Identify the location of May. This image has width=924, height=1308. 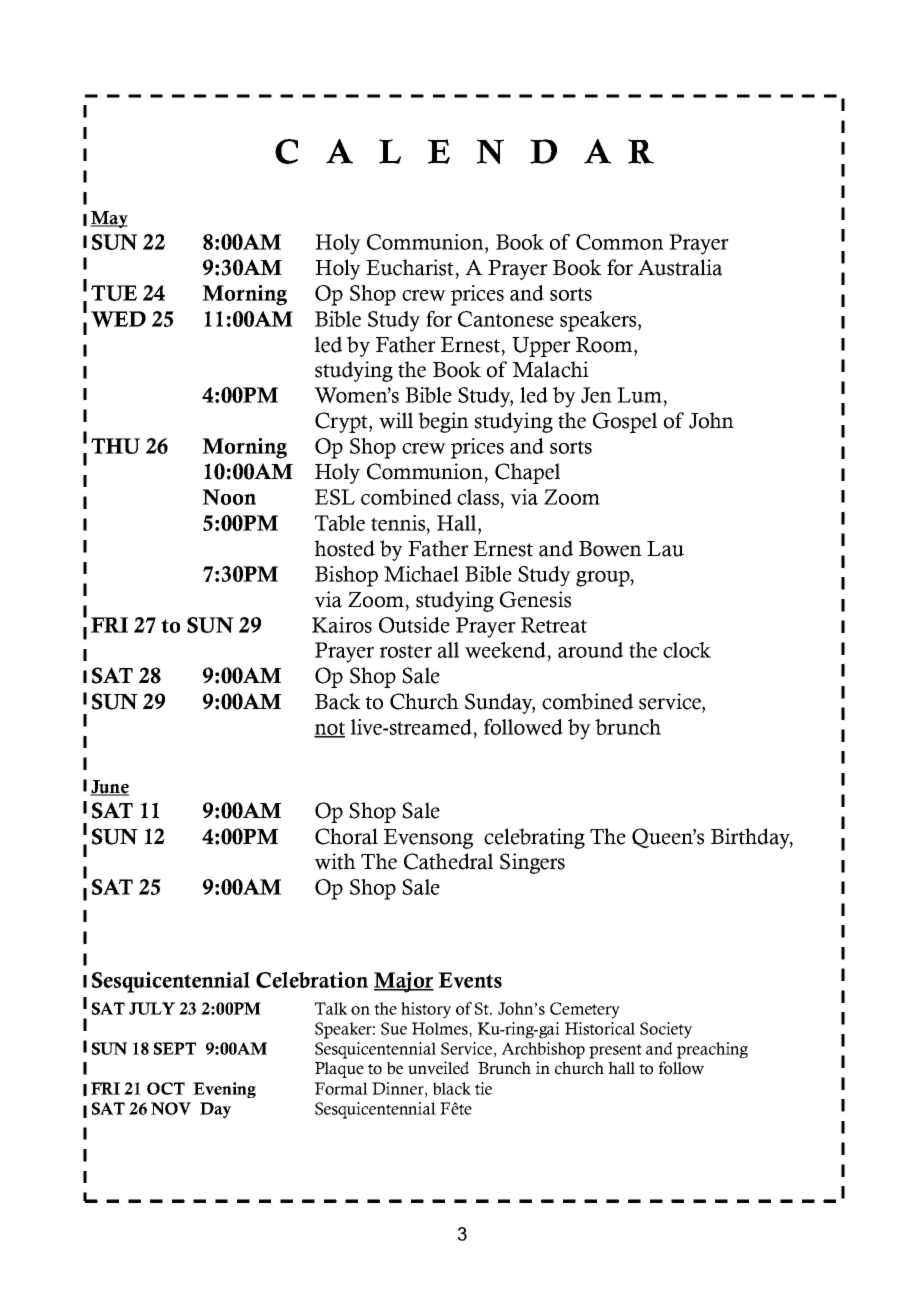
(109, 219).
